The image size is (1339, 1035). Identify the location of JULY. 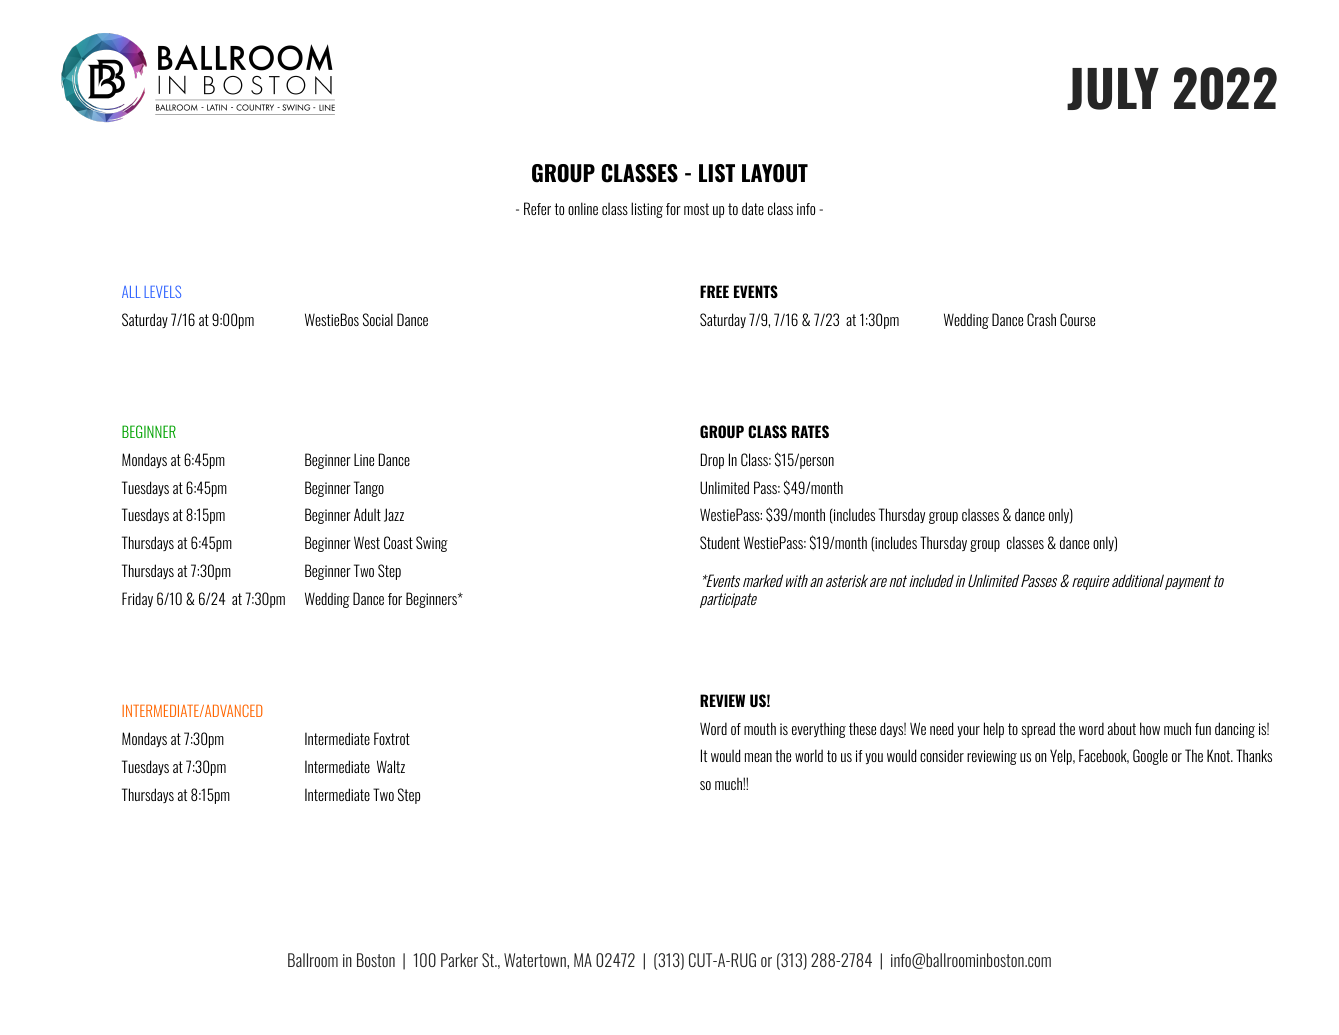
(1113, 89).
